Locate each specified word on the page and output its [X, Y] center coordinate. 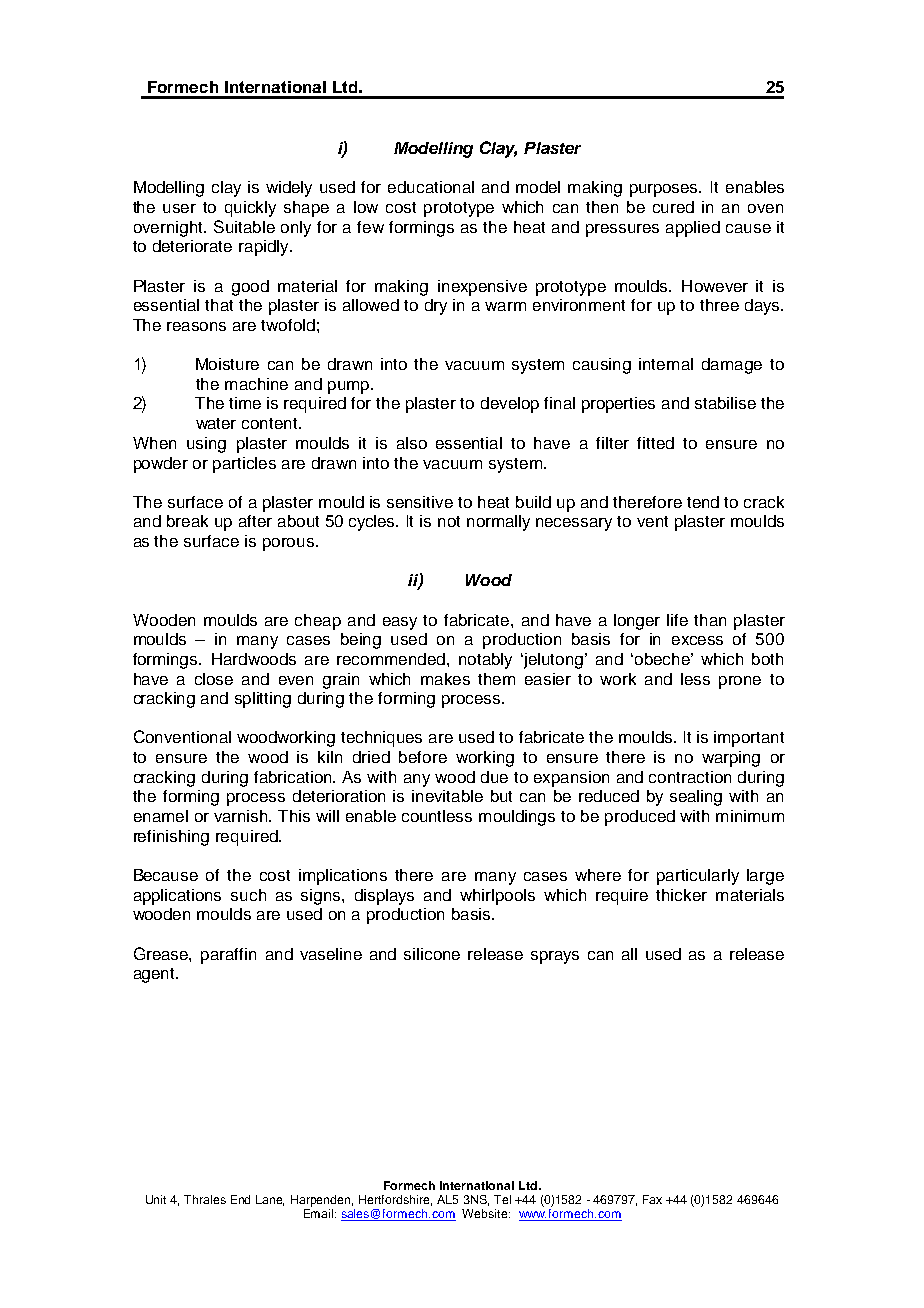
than [710, 620]
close [214, 679]
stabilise [725, 403]
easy [400, 623]
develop [510, 405]
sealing [696, 798]
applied [693, 229]
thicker [681, 895]
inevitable [447, 796]
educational [431, 187]
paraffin [228, 956]
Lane [270, 1200]
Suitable [244, 226]
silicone [432, 954]
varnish [242, 816]
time [245, 403]
